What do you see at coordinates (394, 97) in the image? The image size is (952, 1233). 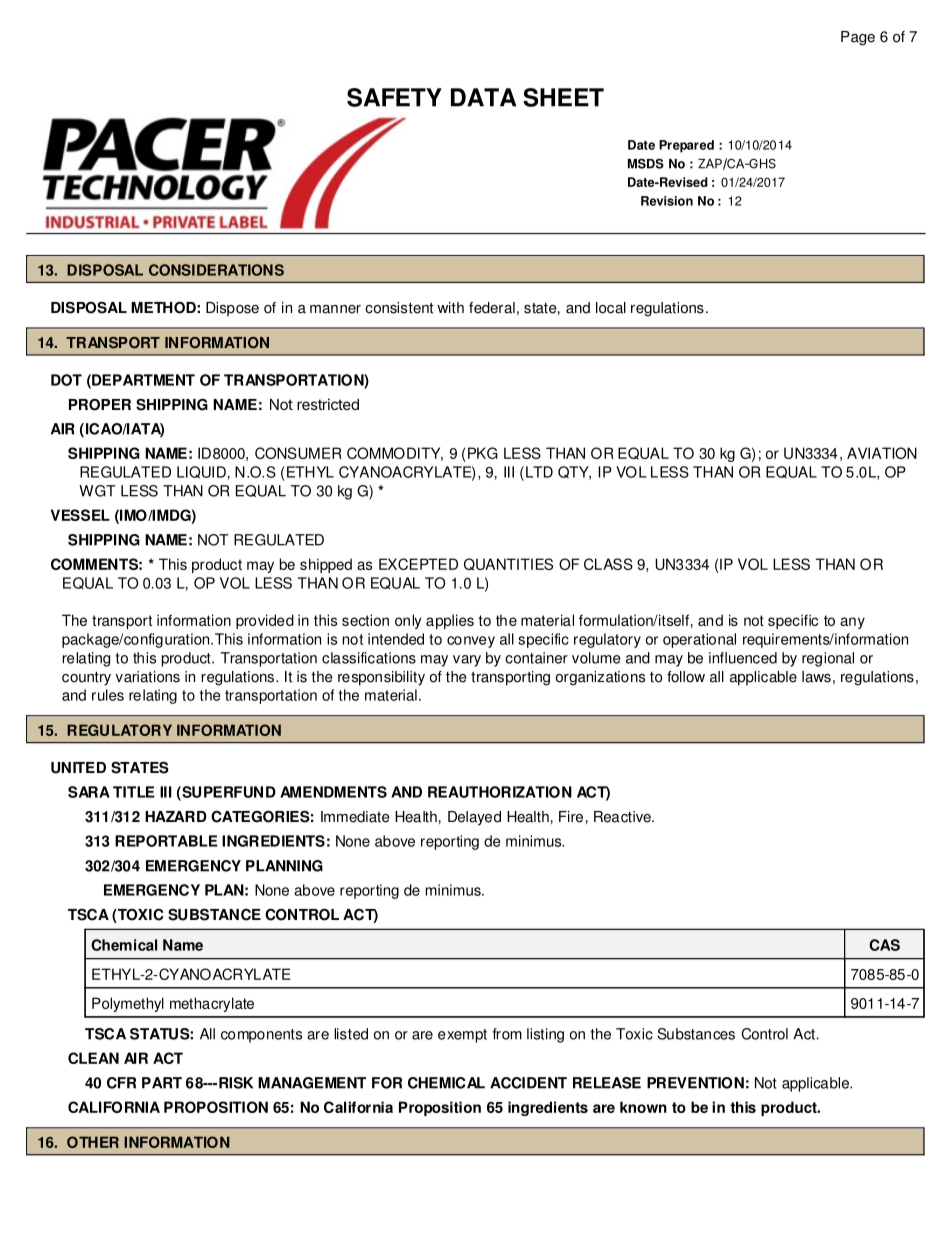 I see `SAFETY` at bounding box center [394, 97].
